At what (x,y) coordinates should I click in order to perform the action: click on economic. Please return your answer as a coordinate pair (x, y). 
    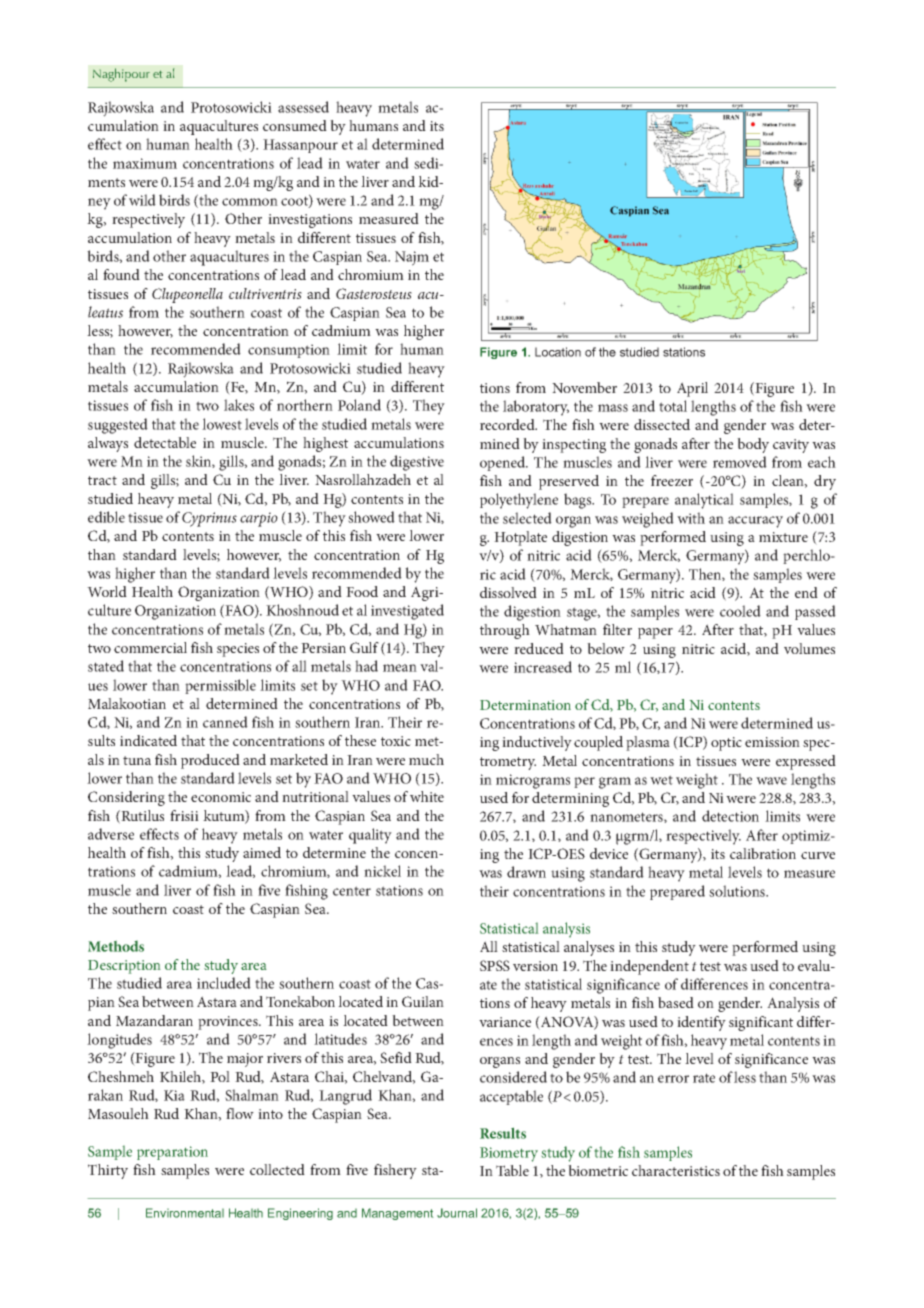
    Looking at the image, I should click on (221, 797).
